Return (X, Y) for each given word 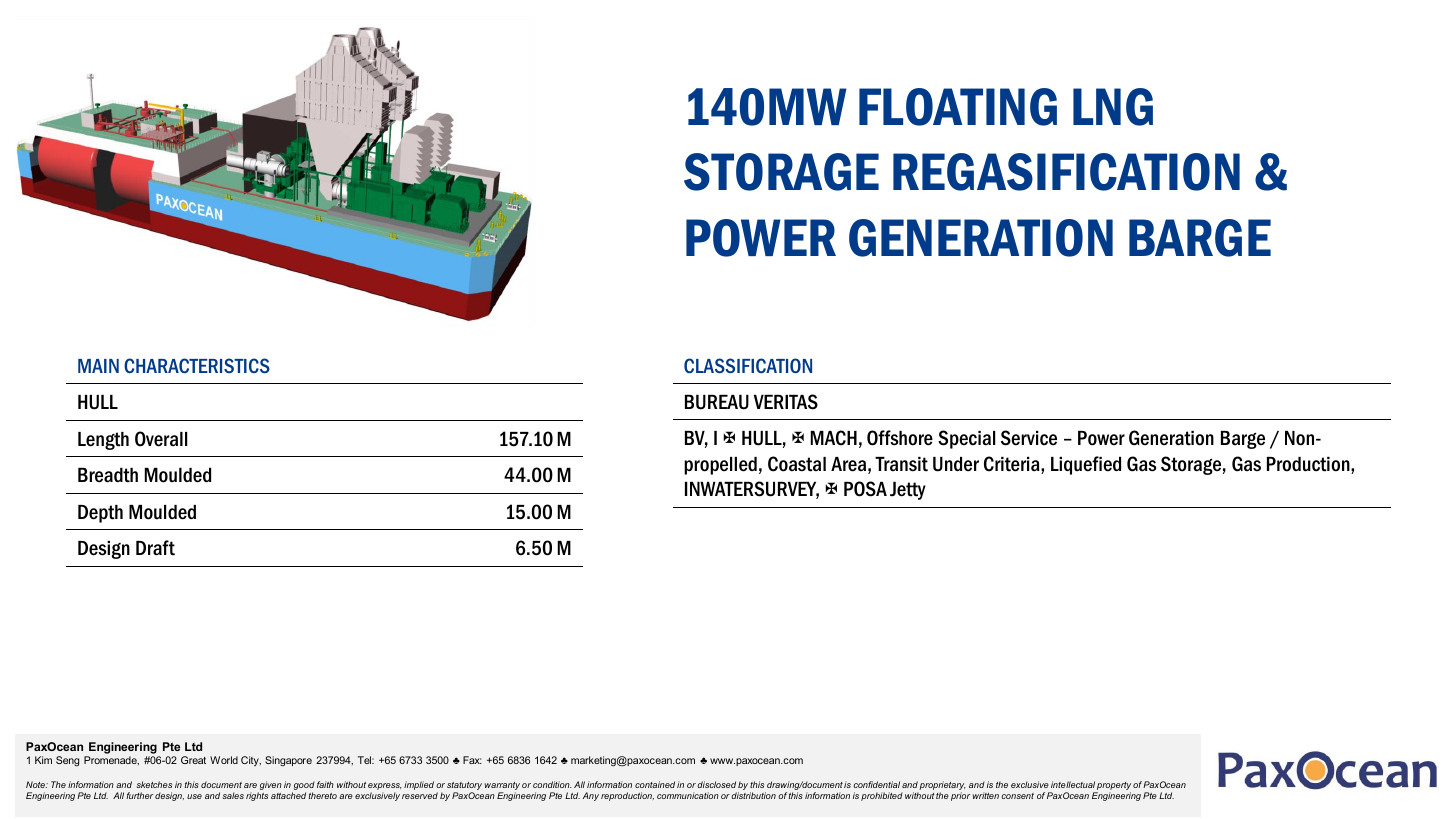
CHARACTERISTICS (197, 365)
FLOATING (958, 107)
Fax (472, 760)
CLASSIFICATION (748, 365)
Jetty (908, 491)
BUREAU (717, 402)
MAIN (98, 366)
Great (193, 760)
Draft (155, 548)
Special (966, 439)
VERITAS (786, 402)
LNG (1113, 107)
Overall (161, 439)
